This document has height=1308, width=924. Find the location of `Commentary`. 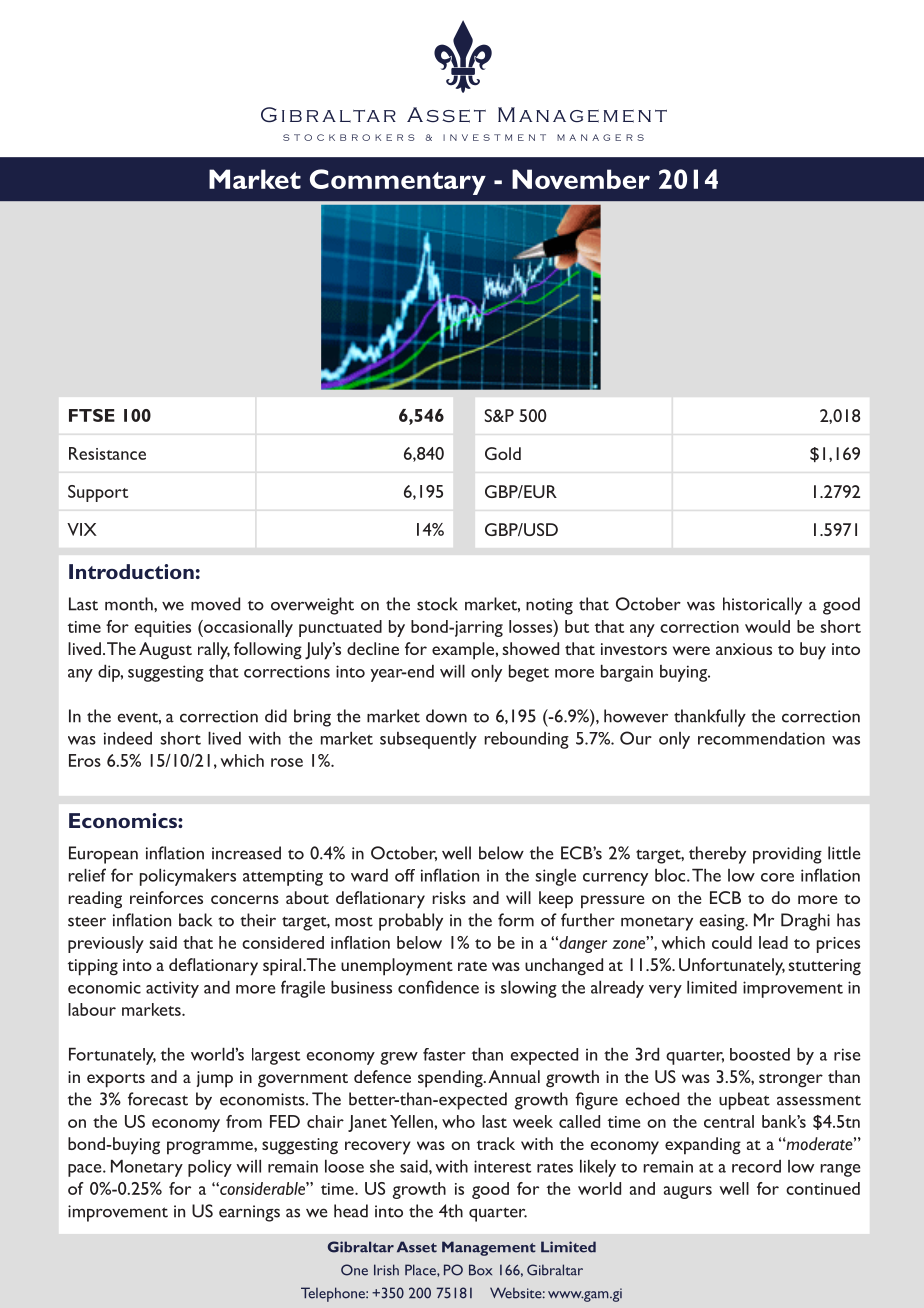

Commentary is located at coordinates (398, 182).
